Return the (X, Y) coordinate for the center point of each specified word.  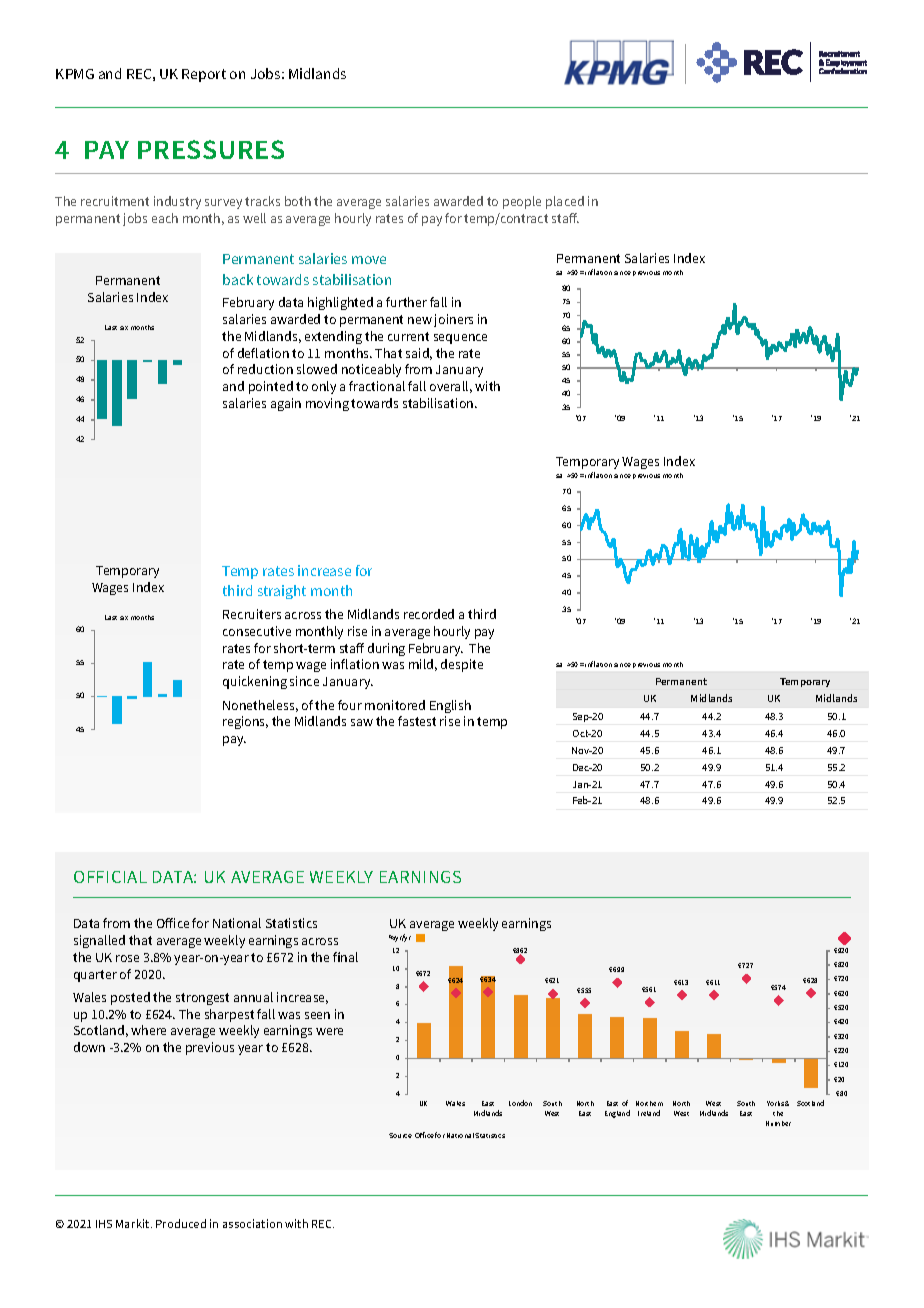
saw (362, 722)
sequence (460, 339)
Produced (181, 1223)
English (450, 706)
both (298, 201)
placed (565, 202)
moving (327, 404)
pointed (271, 387)
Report (204, 75)
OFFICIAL (110, 877)
